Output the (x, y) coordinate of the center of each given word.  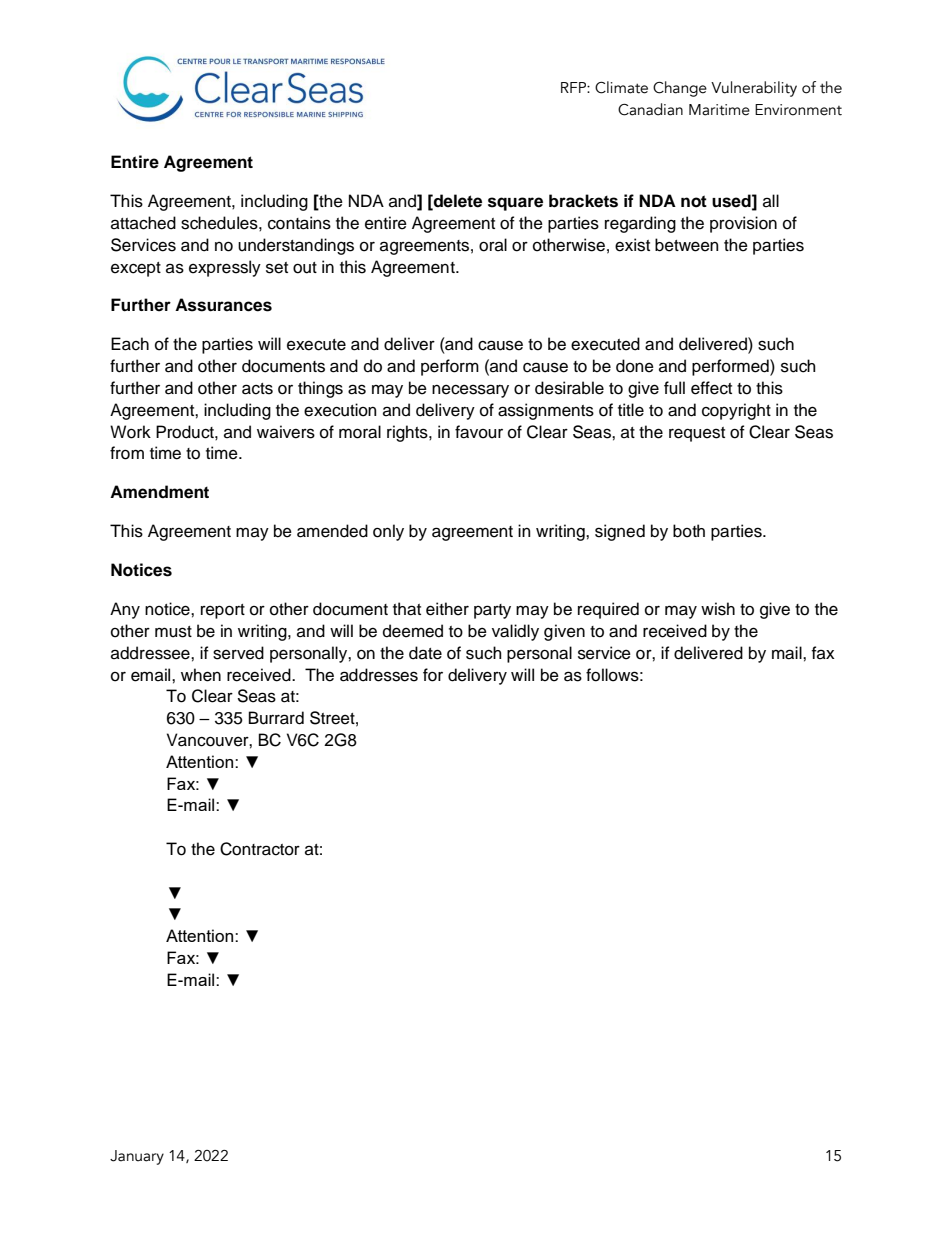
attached (143, 223)
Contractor (260, 849)
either (447, 609)
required (608, 610)
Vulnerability (754, 89)
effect (711, 388)
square (515, 204)
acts (257, 389)
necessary (470, 391)
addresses (379, 675)
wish (718, 609)
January (137, 1157)
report (223, 611)
